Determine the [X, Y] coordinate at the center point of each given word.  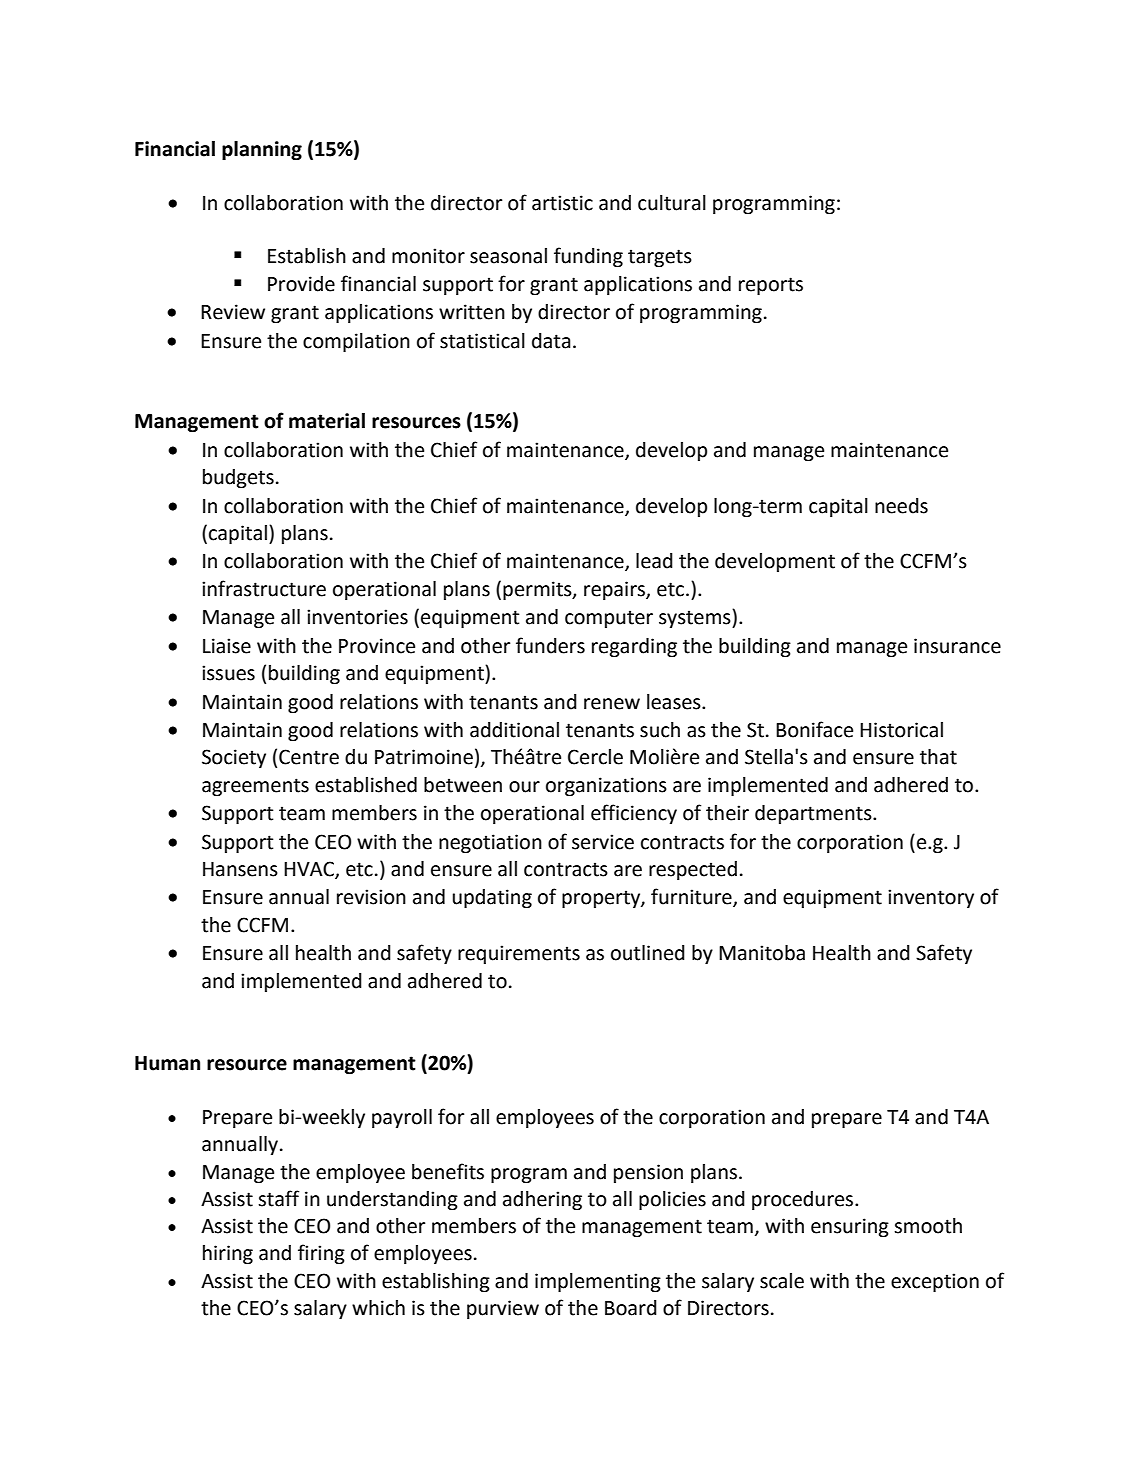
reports [771, 286]
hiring [228, 1255]
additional [514, 730]
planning [262, 151]
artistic [562, 203]
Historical [901, 730]
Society [234, 758]
